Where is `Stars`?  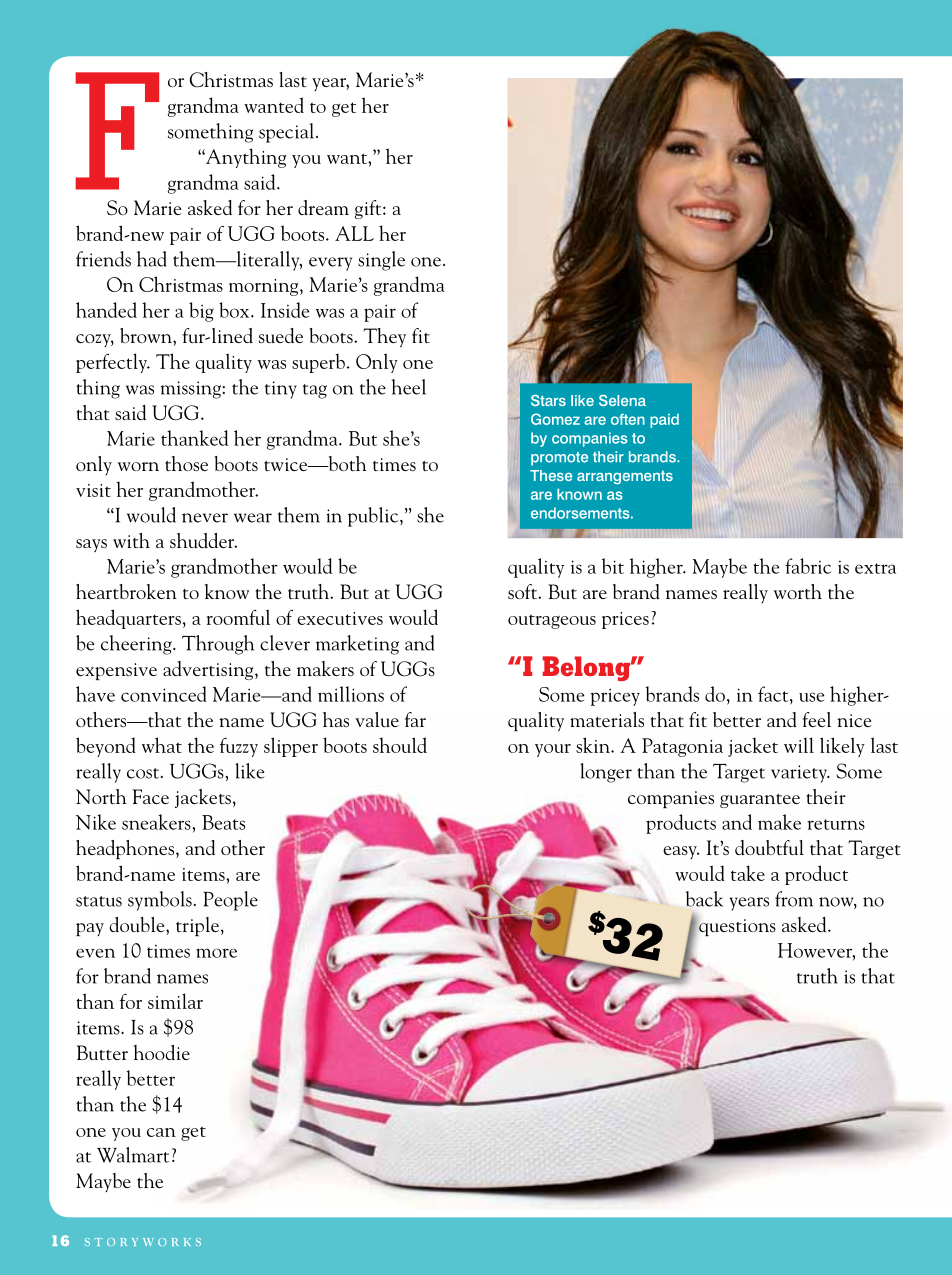 Stars is located at coordinates (548, 400).
